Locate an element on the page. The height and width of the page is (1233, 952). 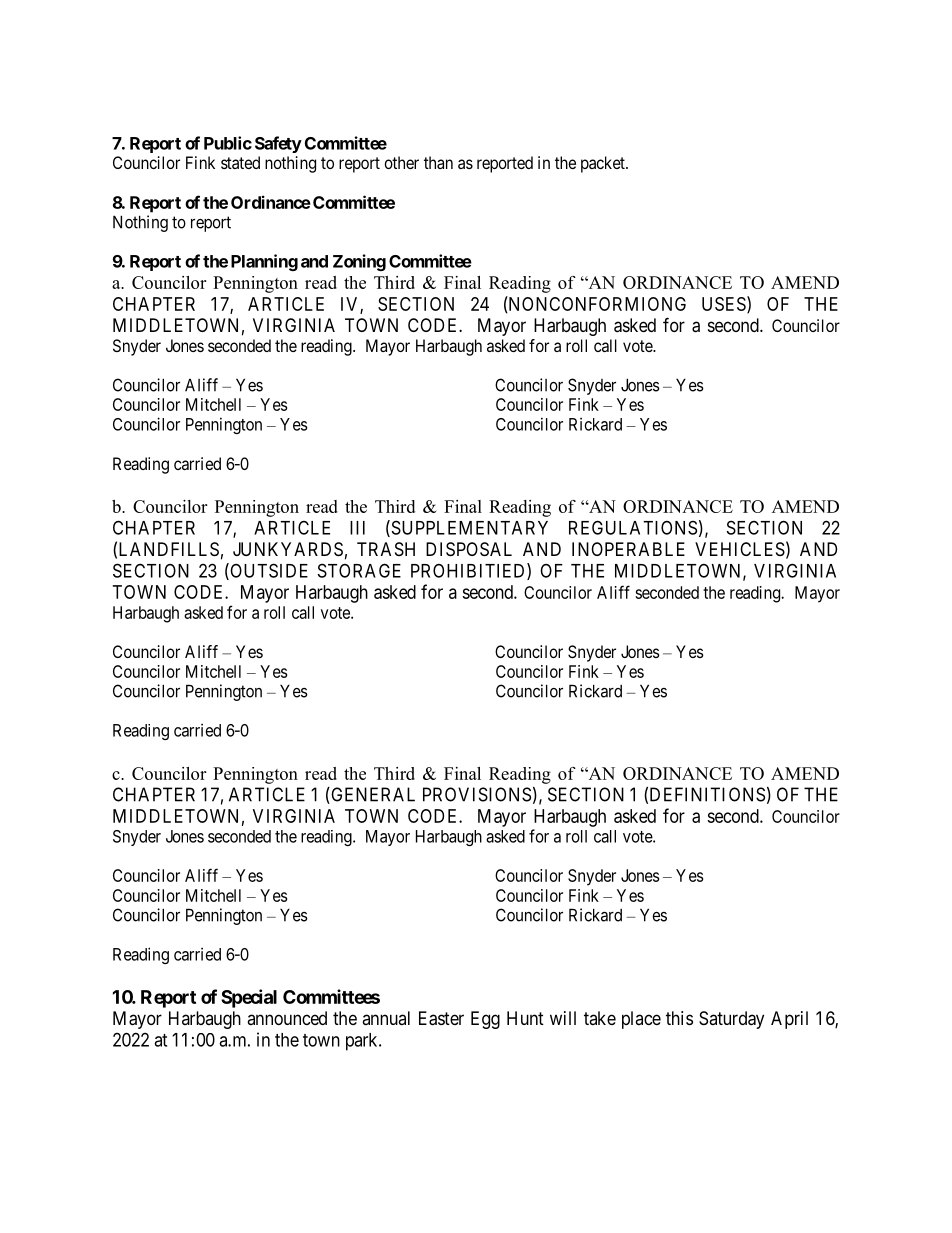
announced is located at coordinates (287, 1018).
